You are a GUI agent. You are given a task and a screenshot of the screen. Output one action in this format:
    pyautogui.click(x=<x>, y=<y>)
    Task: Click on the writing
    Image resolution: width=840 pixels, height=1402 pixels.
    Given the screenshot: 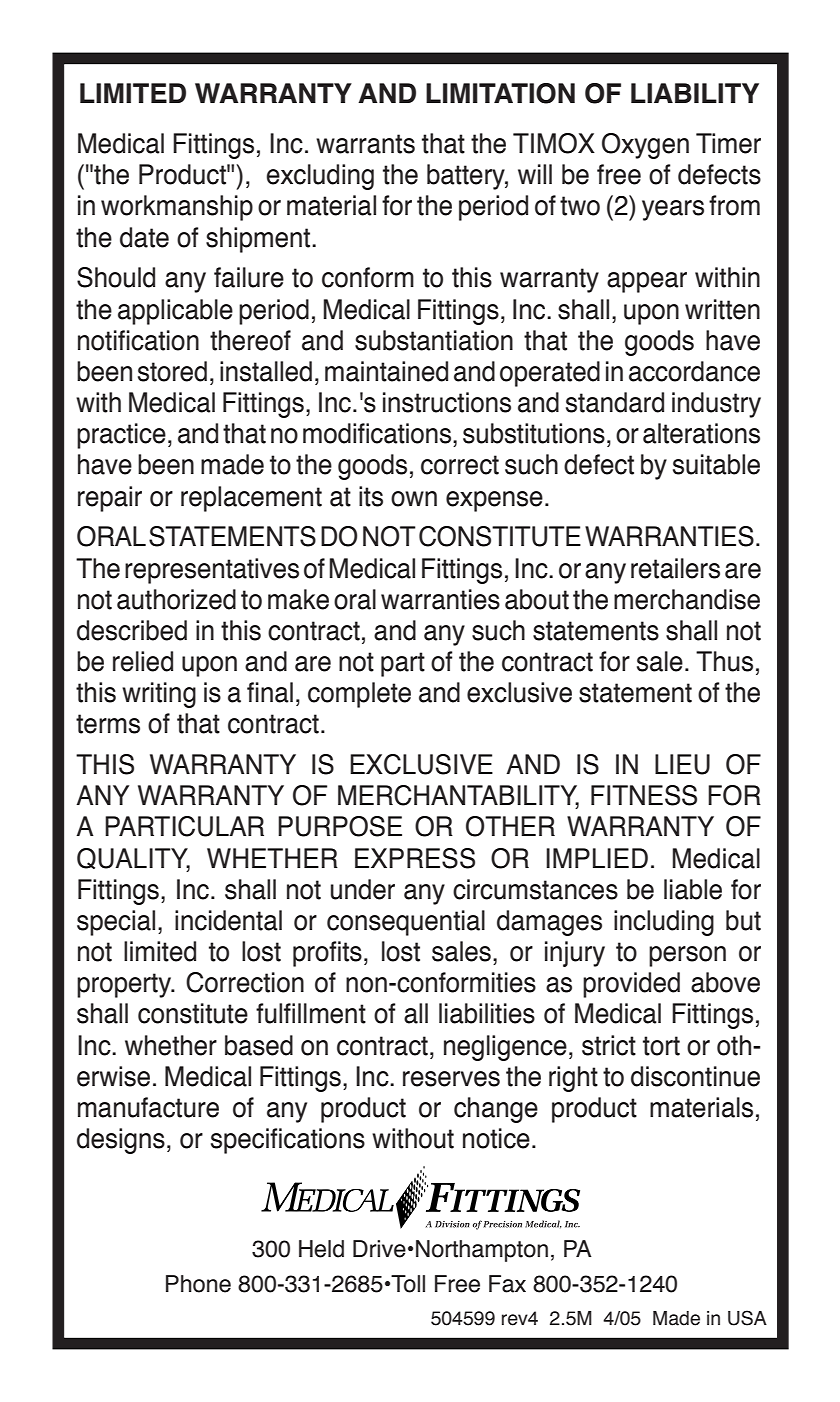 What is the action you would take?
    pyautogui.click(x=159, y=695)
